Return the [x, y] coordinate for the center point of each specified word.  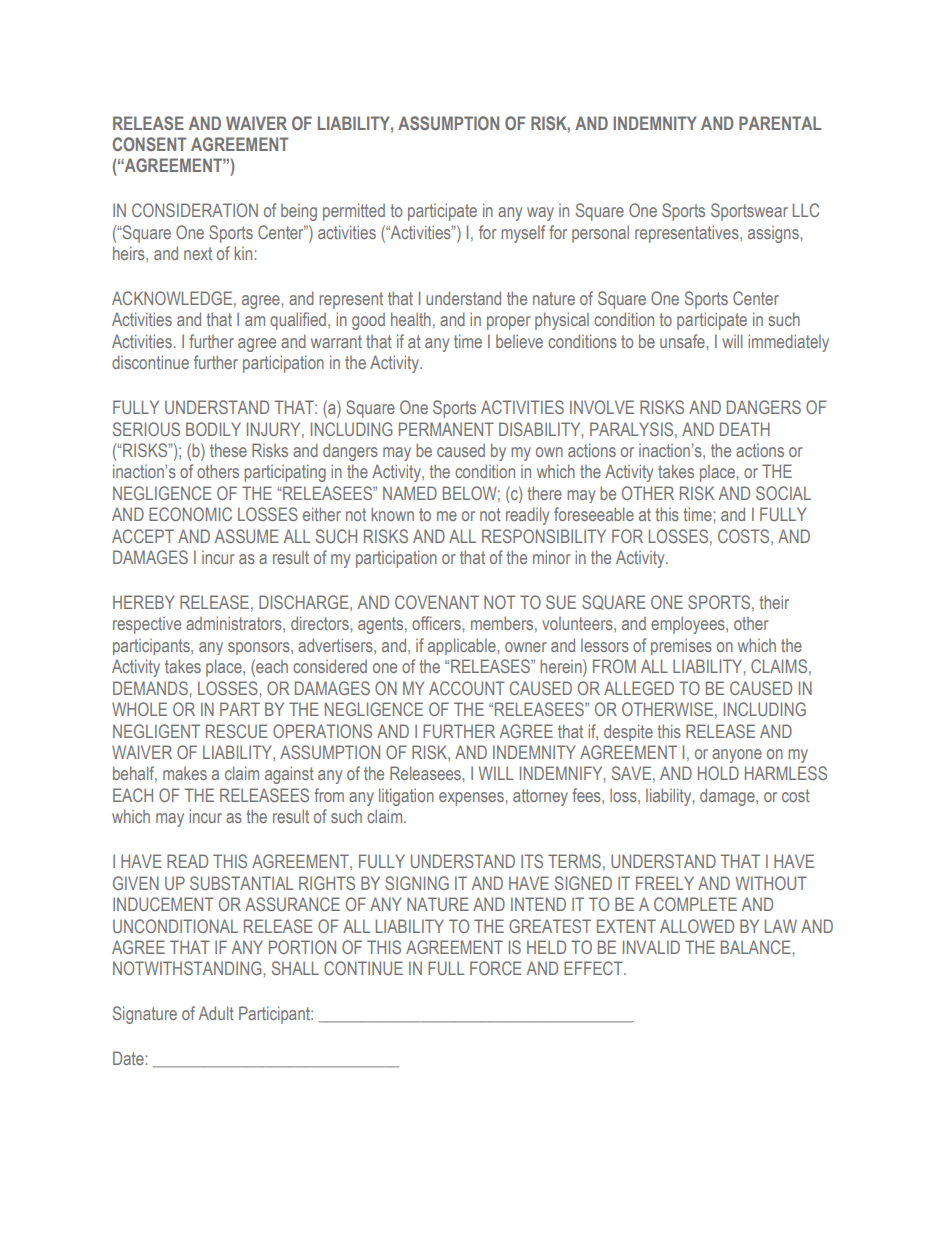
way [540, 214]
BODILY [213, 429]
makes [185, 773]
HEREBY [143, 602]
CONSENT [150, 144]
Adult [216, 1013]
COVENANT [437, 602]
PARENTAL [780, 123]
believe [519, 341]
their [774, 602]
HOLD [718, 773]
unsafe [682, 341]
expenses [471, 799]
